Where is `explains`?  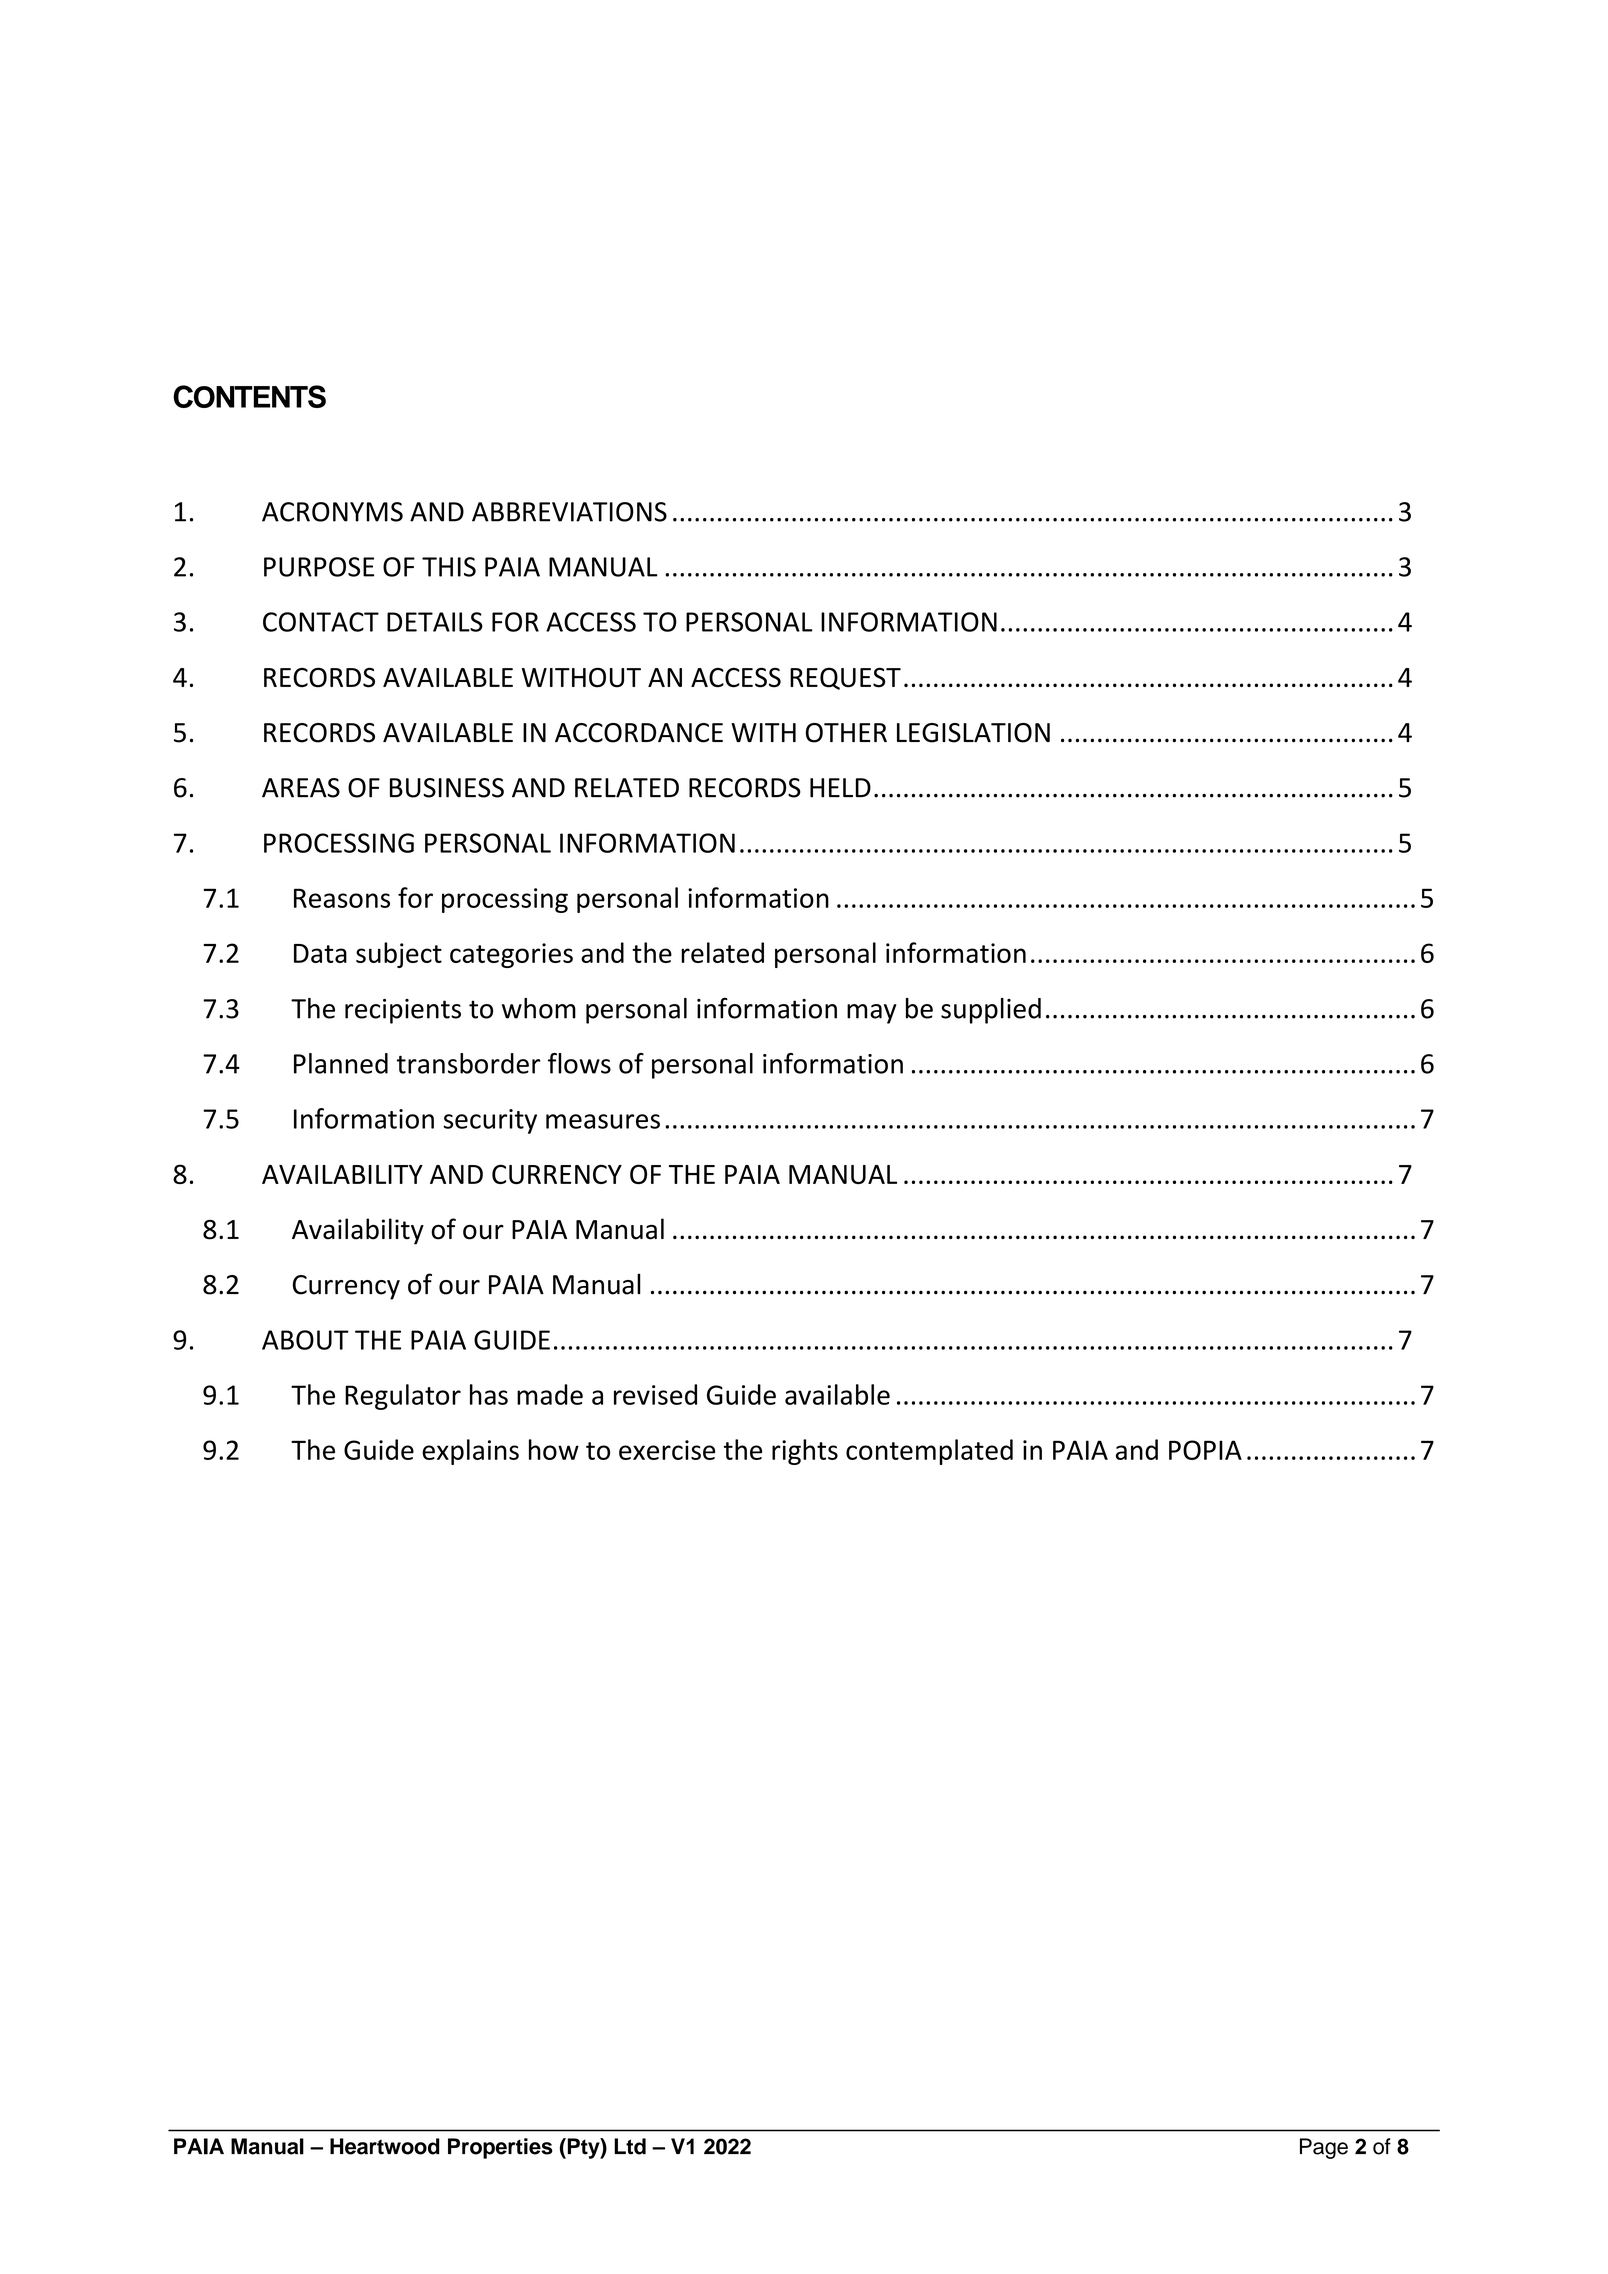 explains is located at coordinates (470, 1452).
